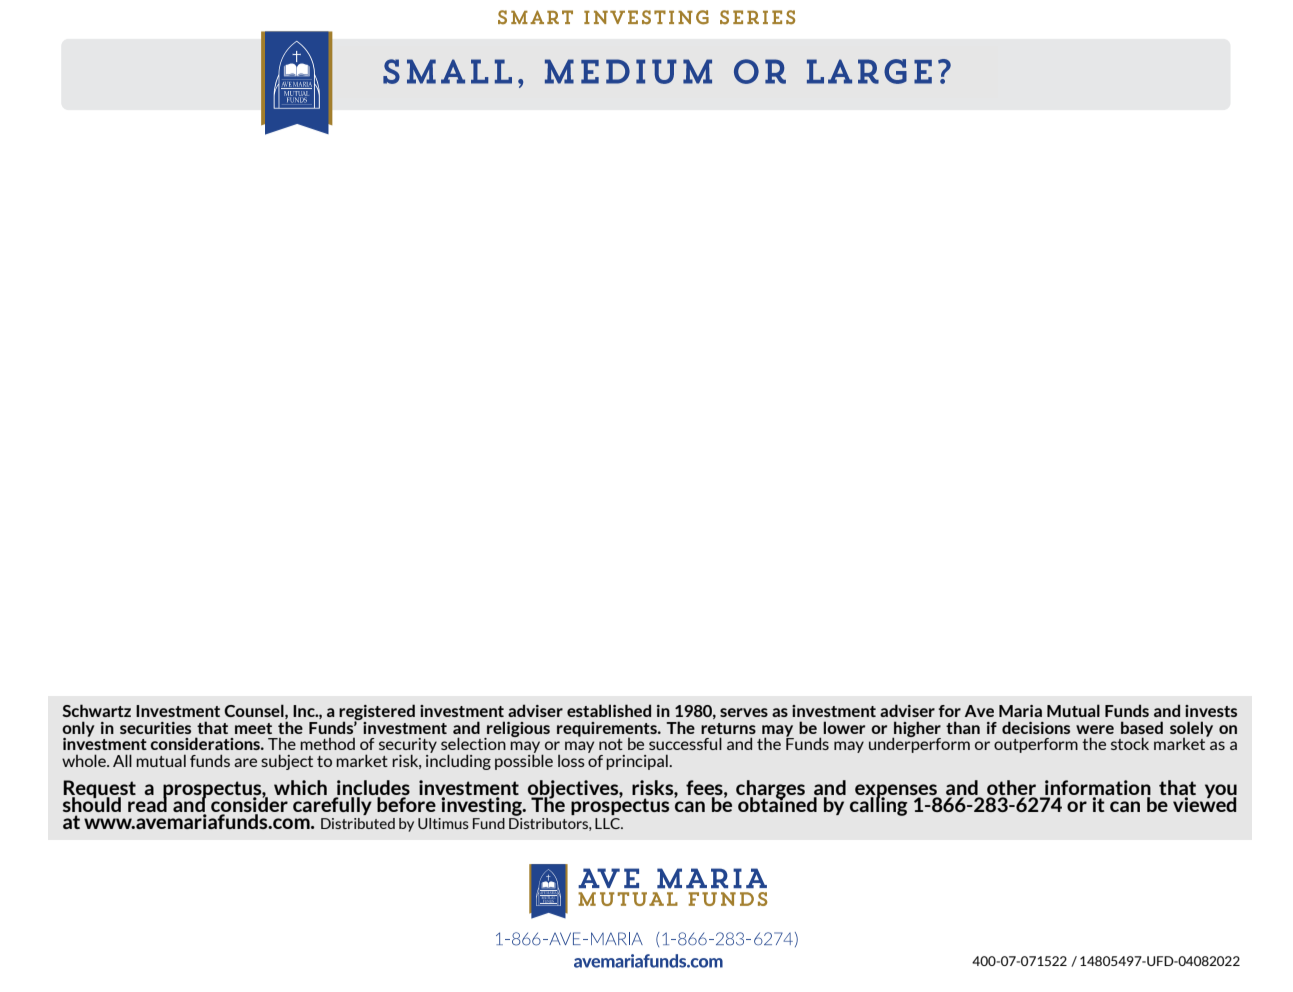 Image resolution: width=1293 pixels, height=992 pixels. I want to click on invests, so click(1211, 711).
